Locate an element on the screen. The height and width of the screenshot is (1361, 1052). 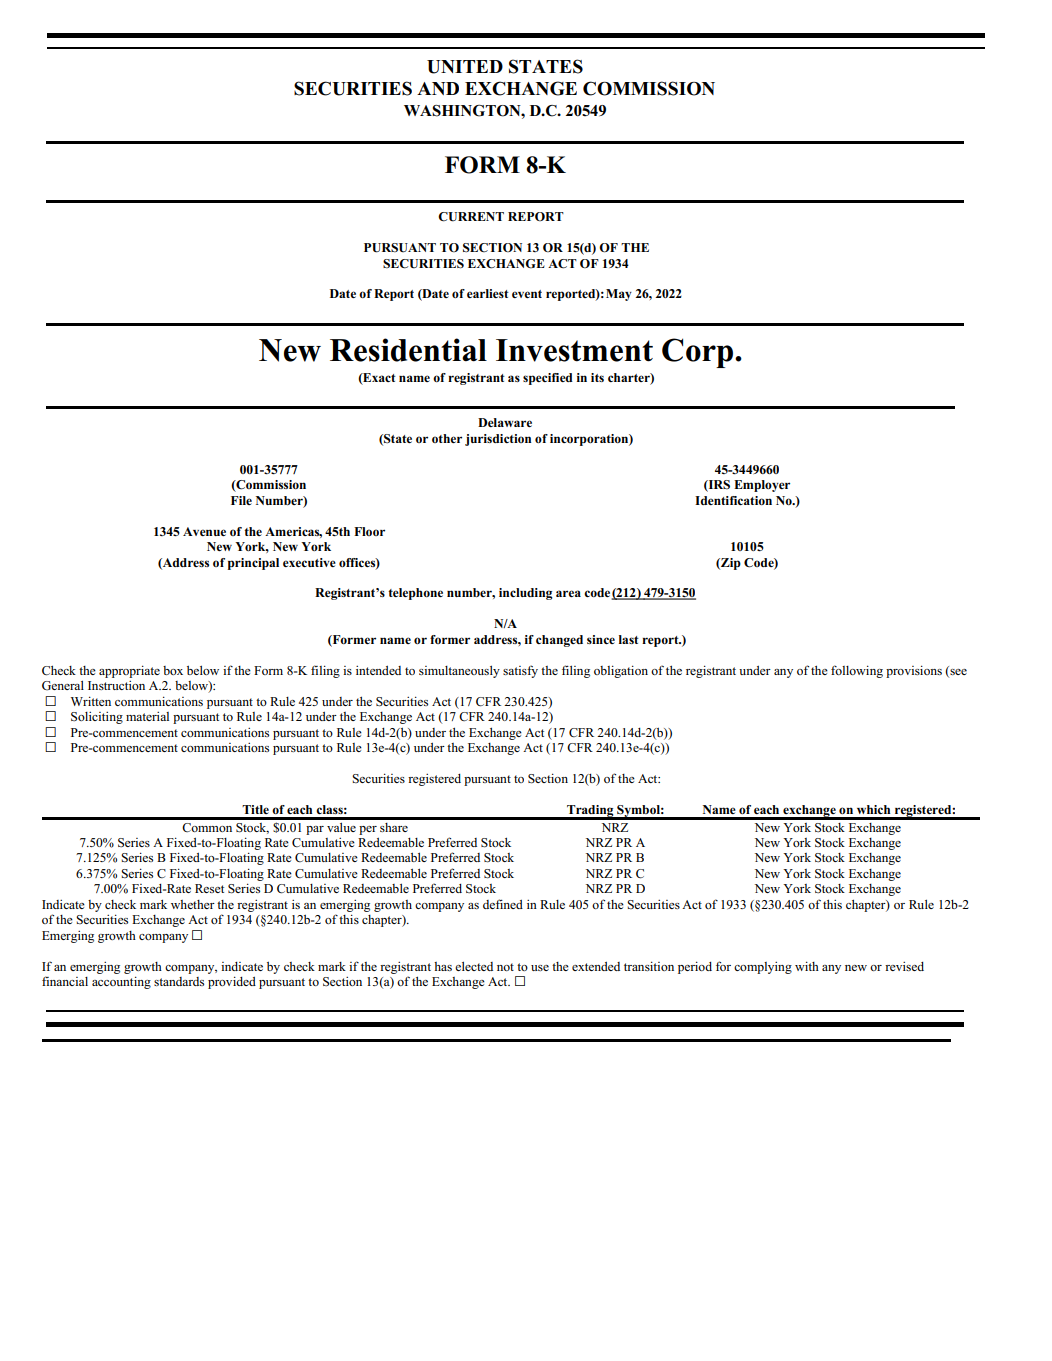
with is located at coordinates (807, 966).
